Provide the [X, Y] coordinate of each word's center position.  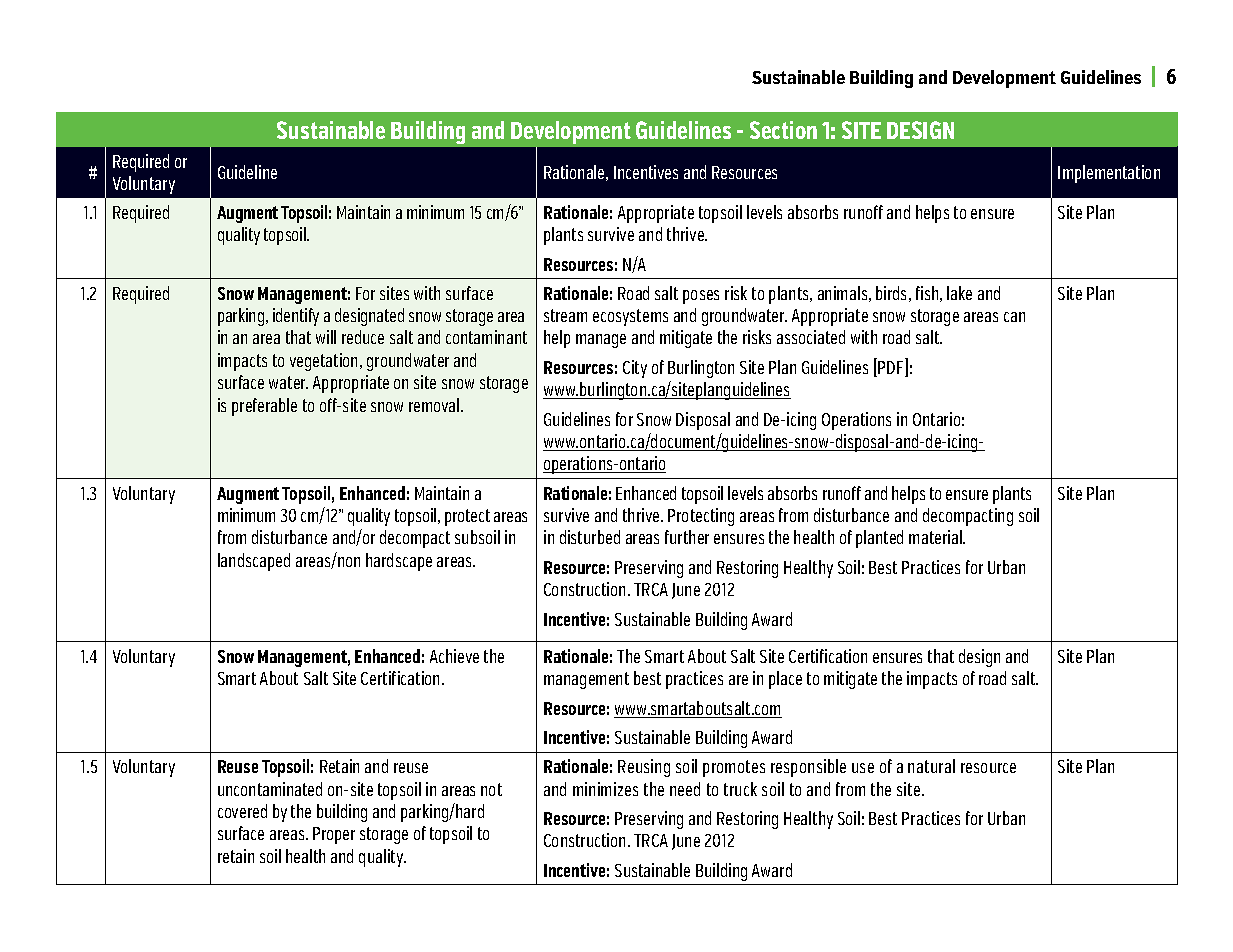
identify [296, 317]
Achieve [454, 656]
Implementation [1109, 174]
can [1014, 317]
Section [783, 130]
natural [931, 766]
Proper [334, 835]
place [785, 680]
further [687, 537]
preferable [264, 407]
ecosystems [630, 317]
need [685, 789]
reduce [363, 337]
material [936, 537]
